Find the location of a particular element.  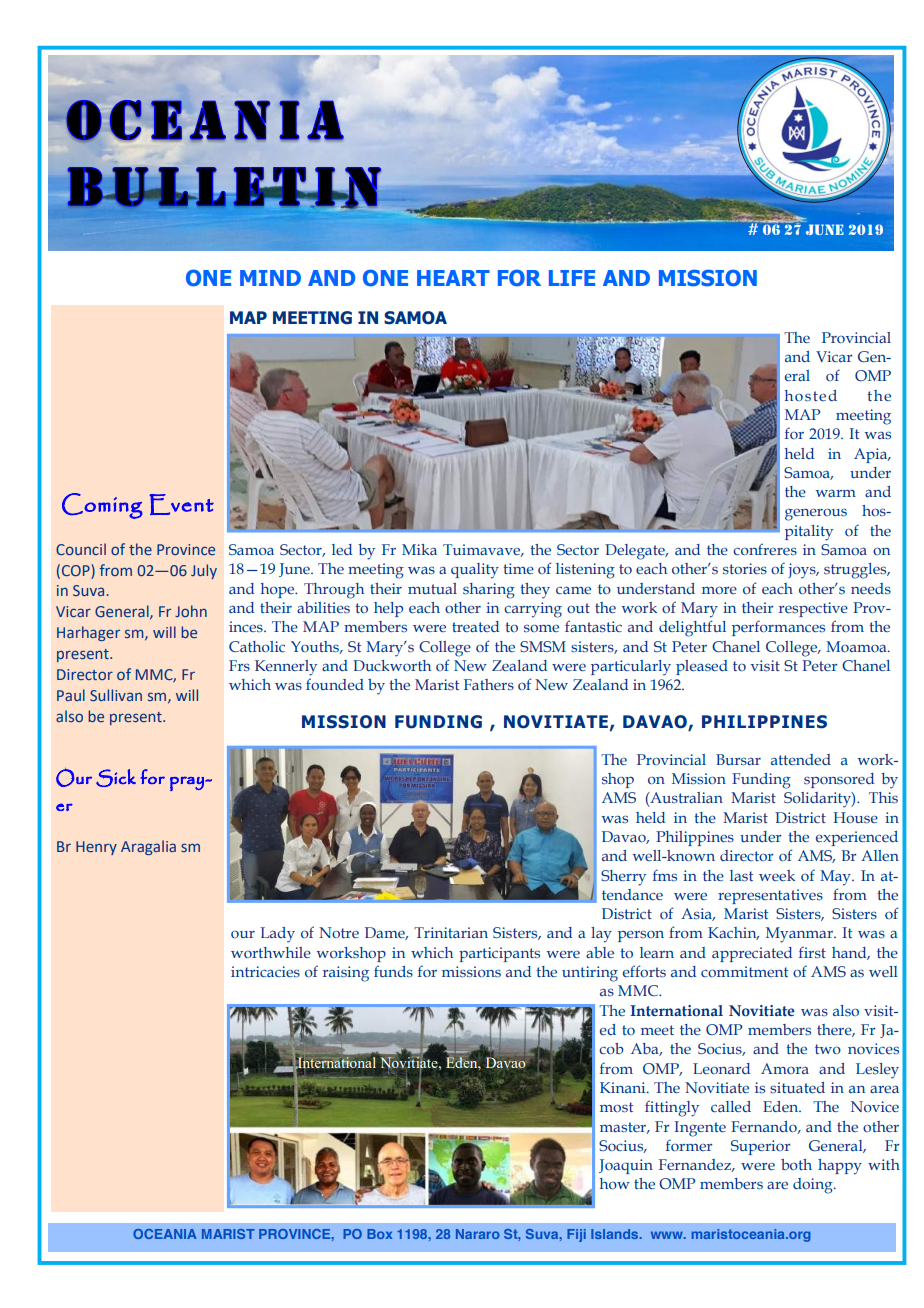

attended is located at coordinates (801, 759).
